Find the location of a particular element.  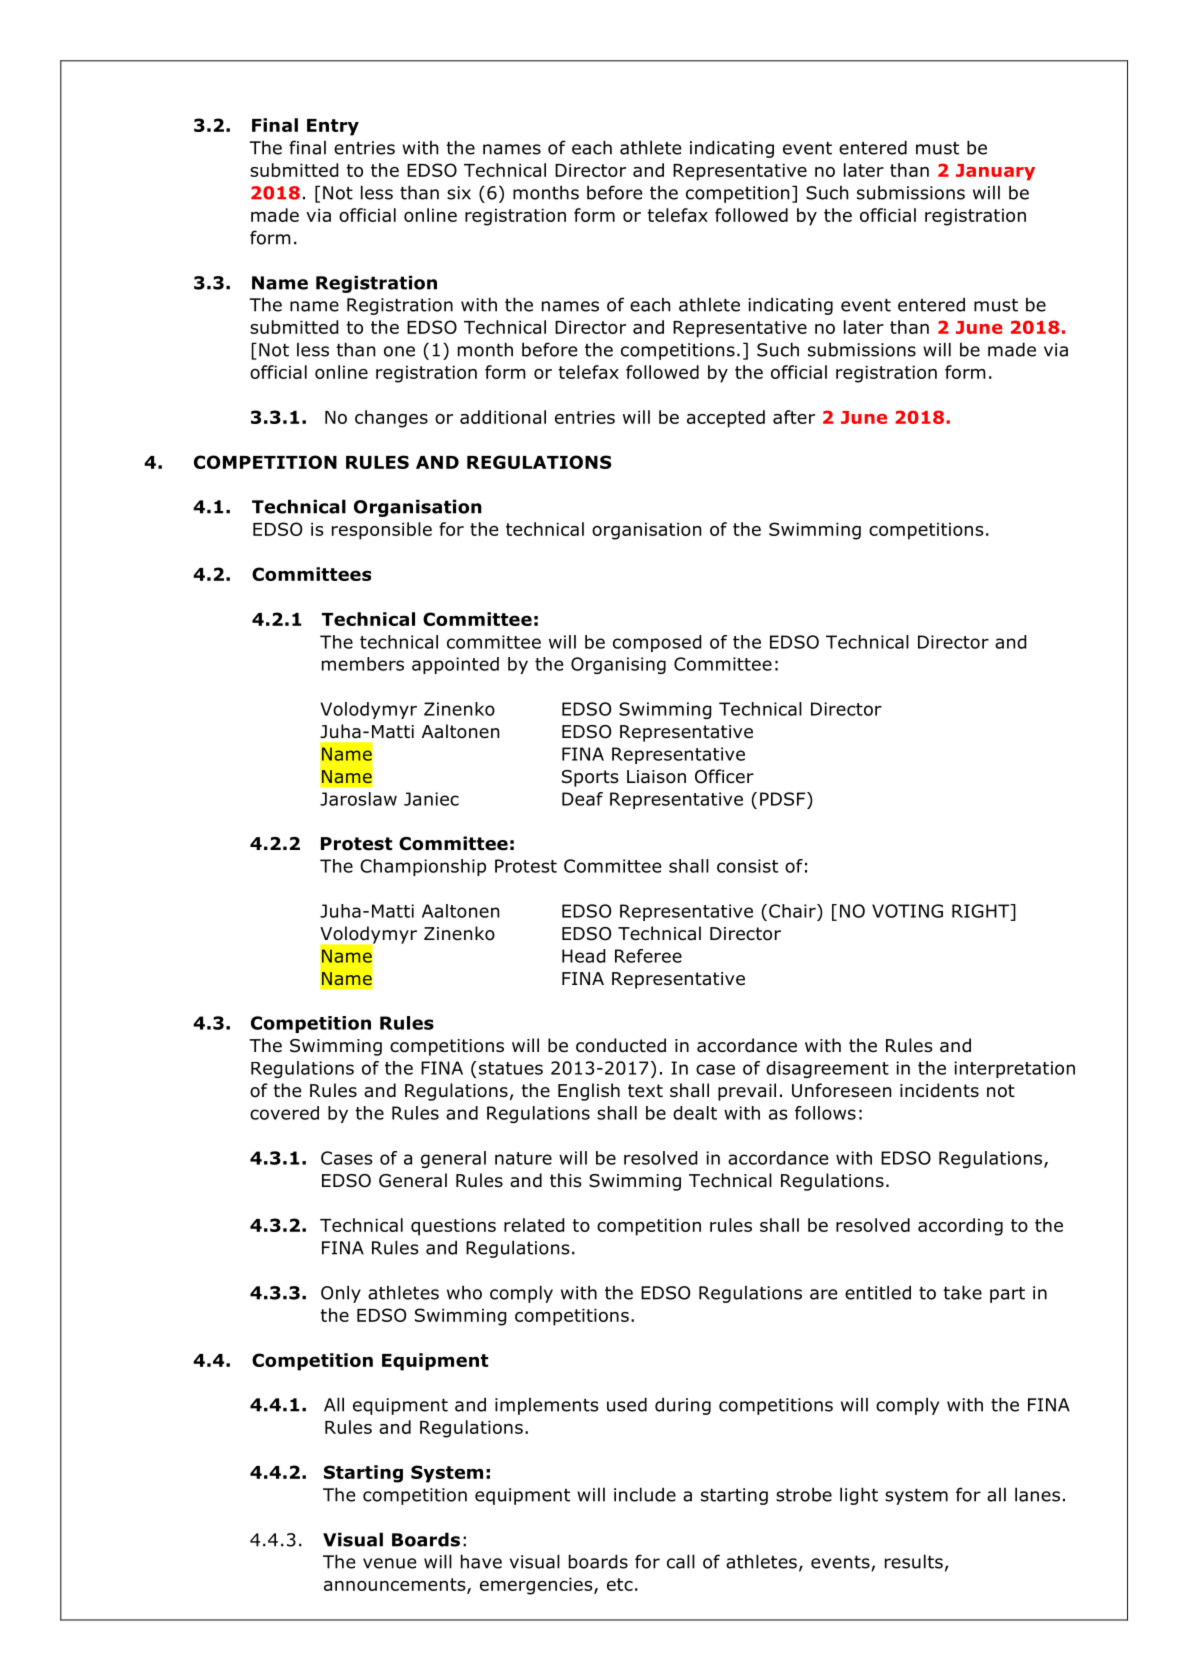

after is located at coordinates (794, 417).
